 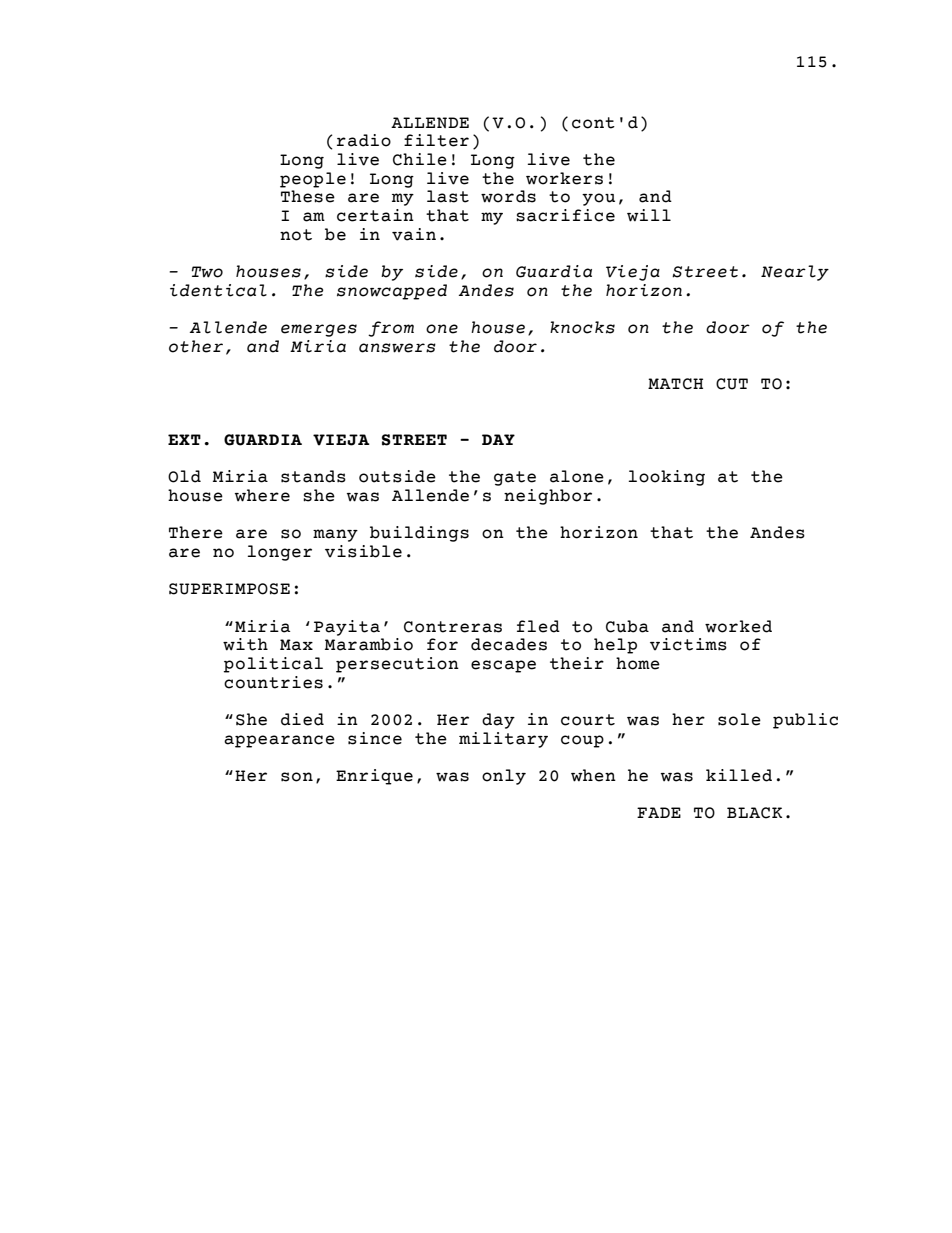 What do you see at coordinates (538, 626) in the document?
I see `fled` at bounding box center [538, 626].
